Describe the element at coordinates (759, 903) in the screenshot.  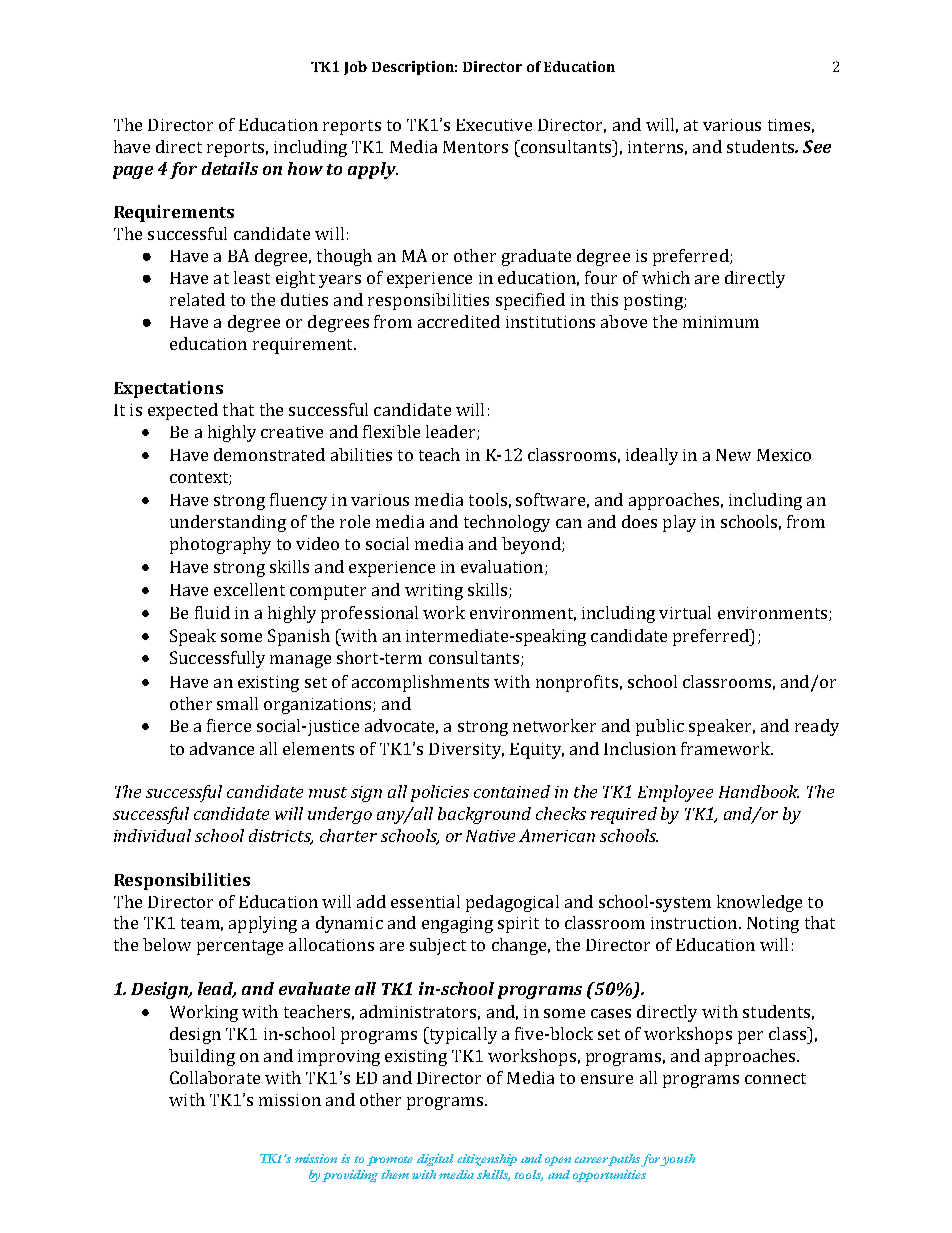
I see `knowledge` at that location.
